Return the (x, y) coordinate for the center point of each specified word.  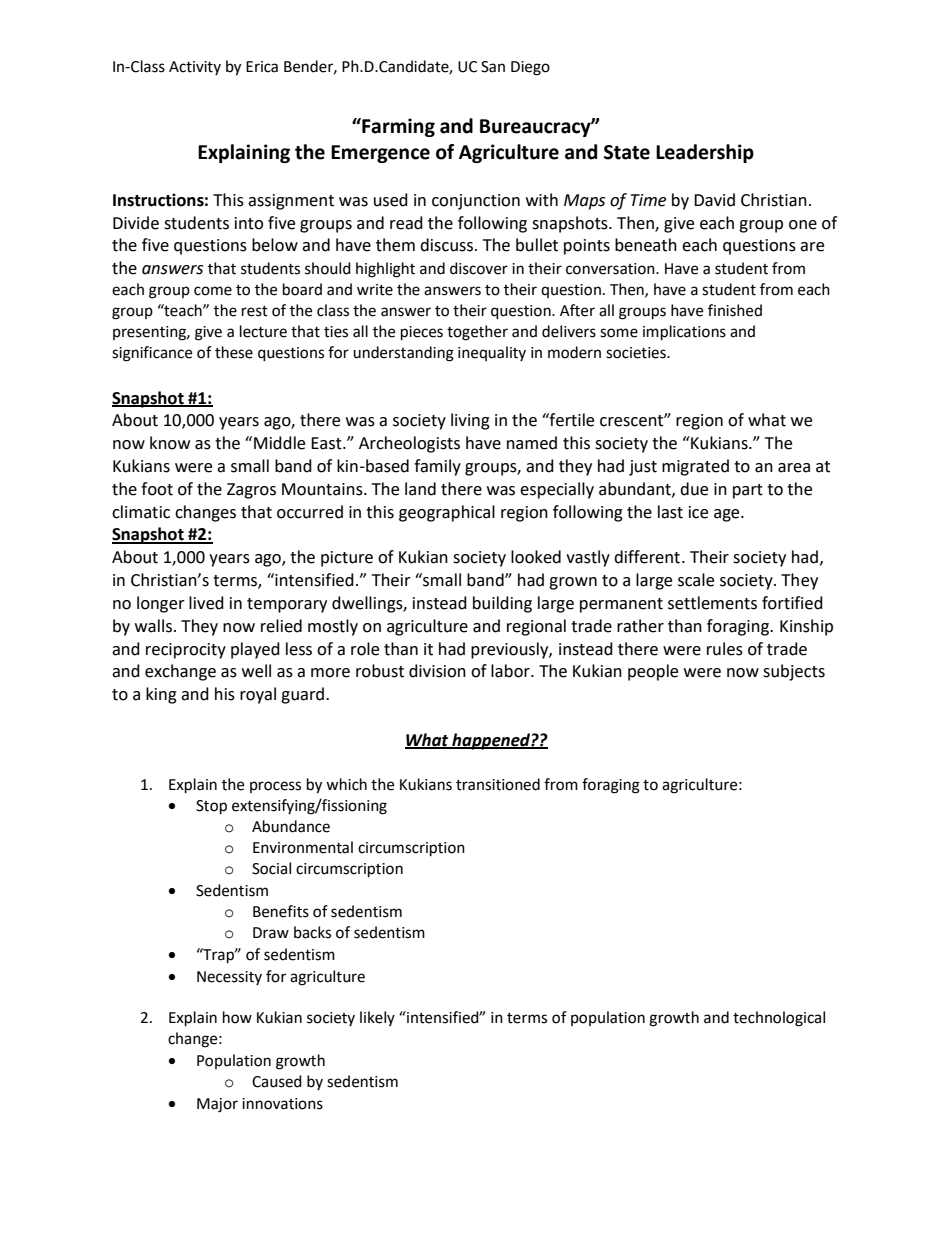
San (493, 67)
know (170, 443)
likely (377, 1018)
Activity (195, 68)
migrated (695, 467)
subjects (794, 672)
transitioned (498, 784)
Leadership (705, 153)
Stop (211, 807)
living (470, 421)
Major (217, 1105)
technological (779, 1019)
